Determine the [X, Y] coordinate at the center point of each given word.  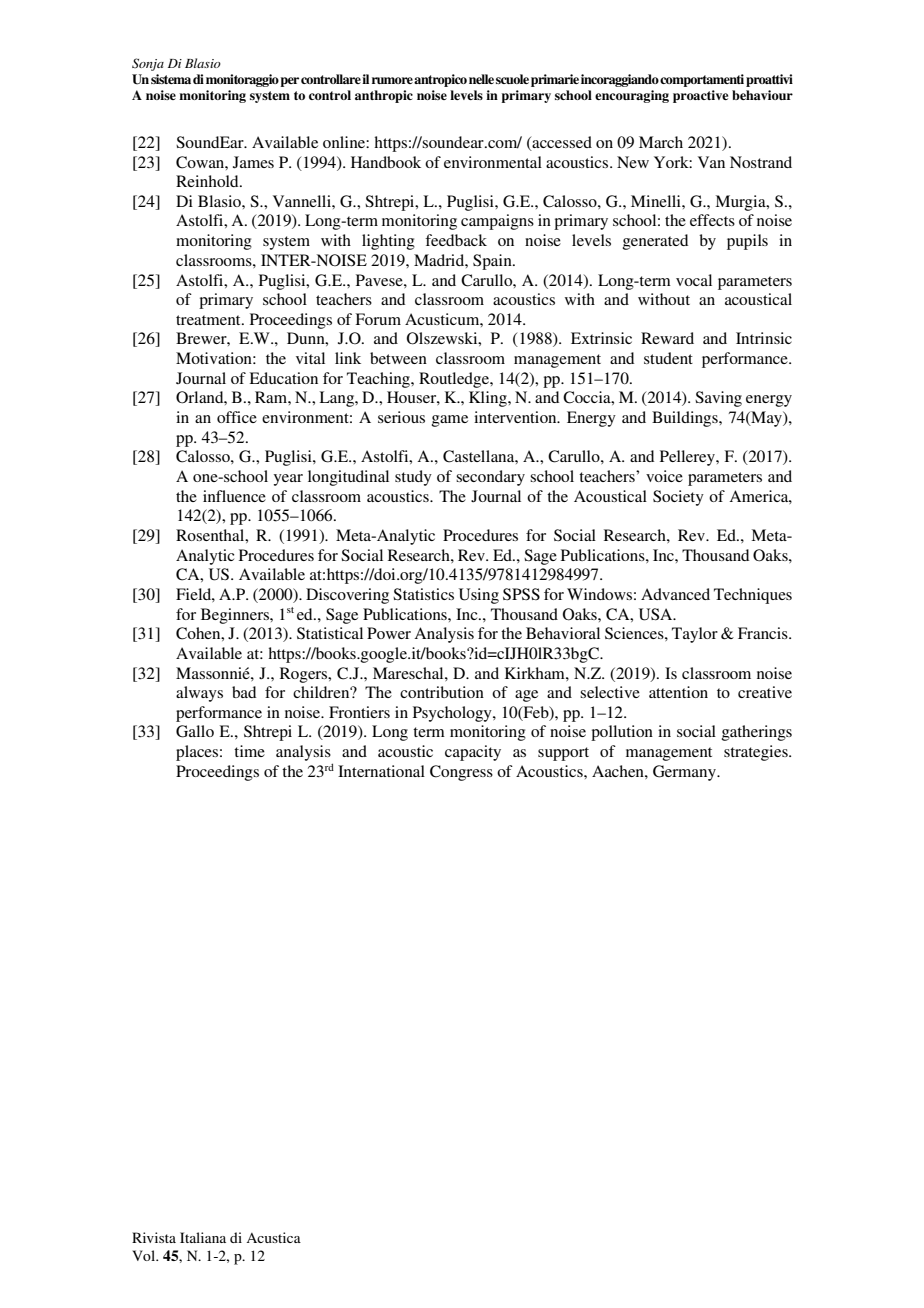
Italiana [203, 1237]
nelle [481, 79]
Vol [145, 1255]
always [199, 694]
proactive [700, 96]
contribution [442, 692]
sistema [171, 79]
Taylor [695, 635]
